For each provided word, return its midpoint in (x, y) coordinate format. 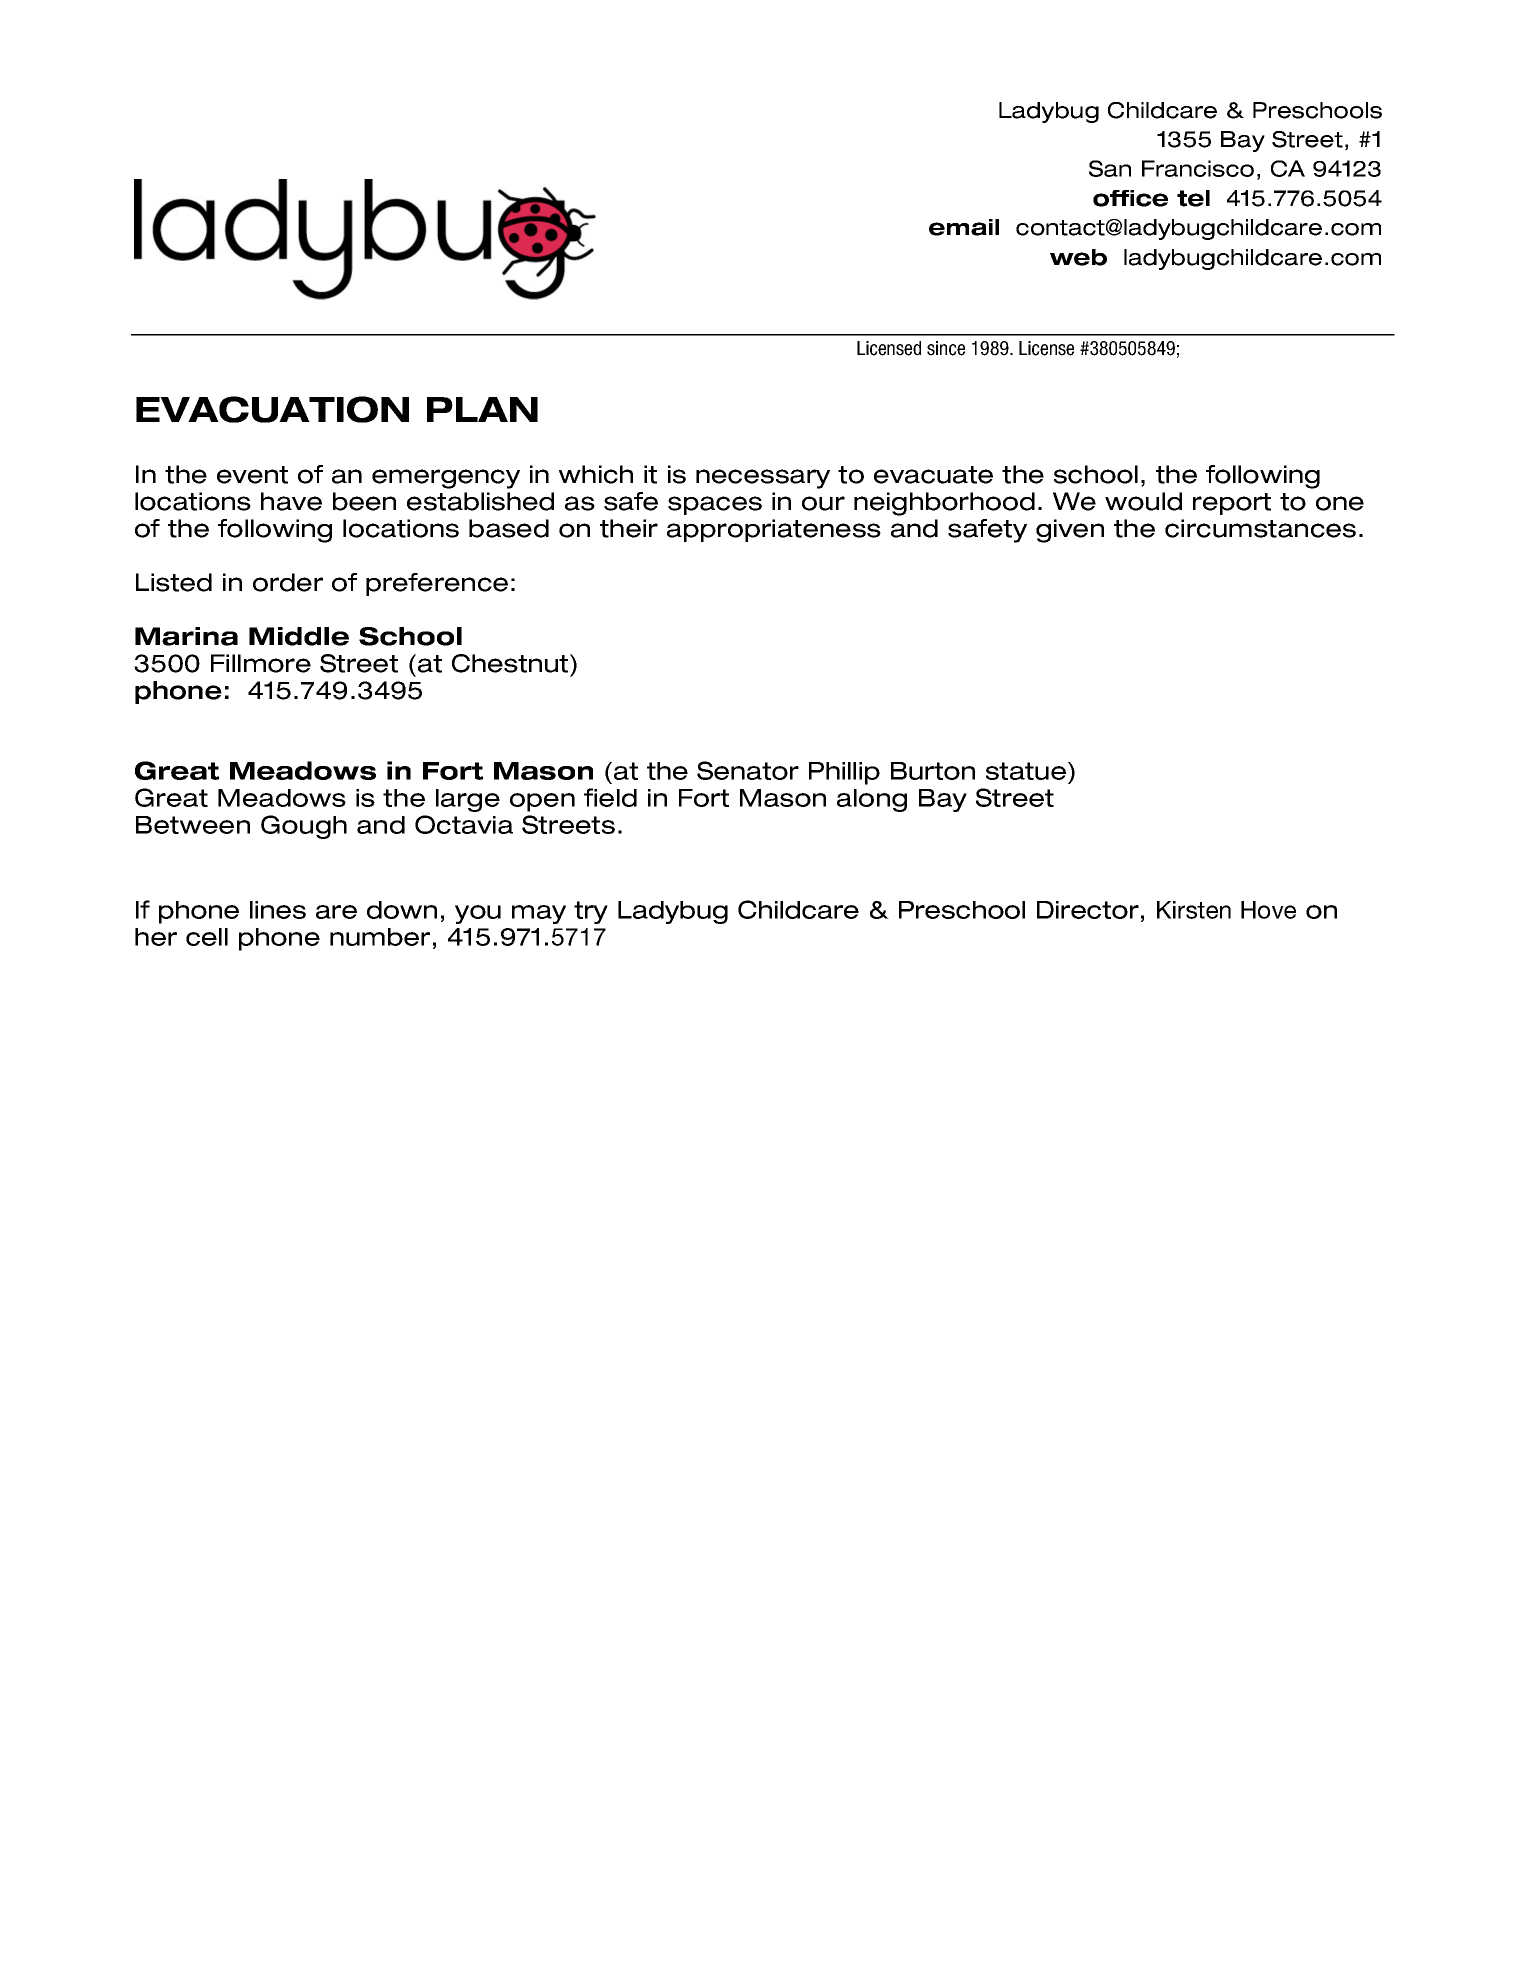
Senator (748, 770)
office (1130, 198)
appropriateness (774, 530)
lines (278, 910)
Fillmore (261, 663)
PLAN (482, 409)
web (1078, 257)
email (964, 227)
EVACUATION (272, 409)
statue (1026, 771)
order (288, 582)
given (1070, 531)
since (946, 348)
